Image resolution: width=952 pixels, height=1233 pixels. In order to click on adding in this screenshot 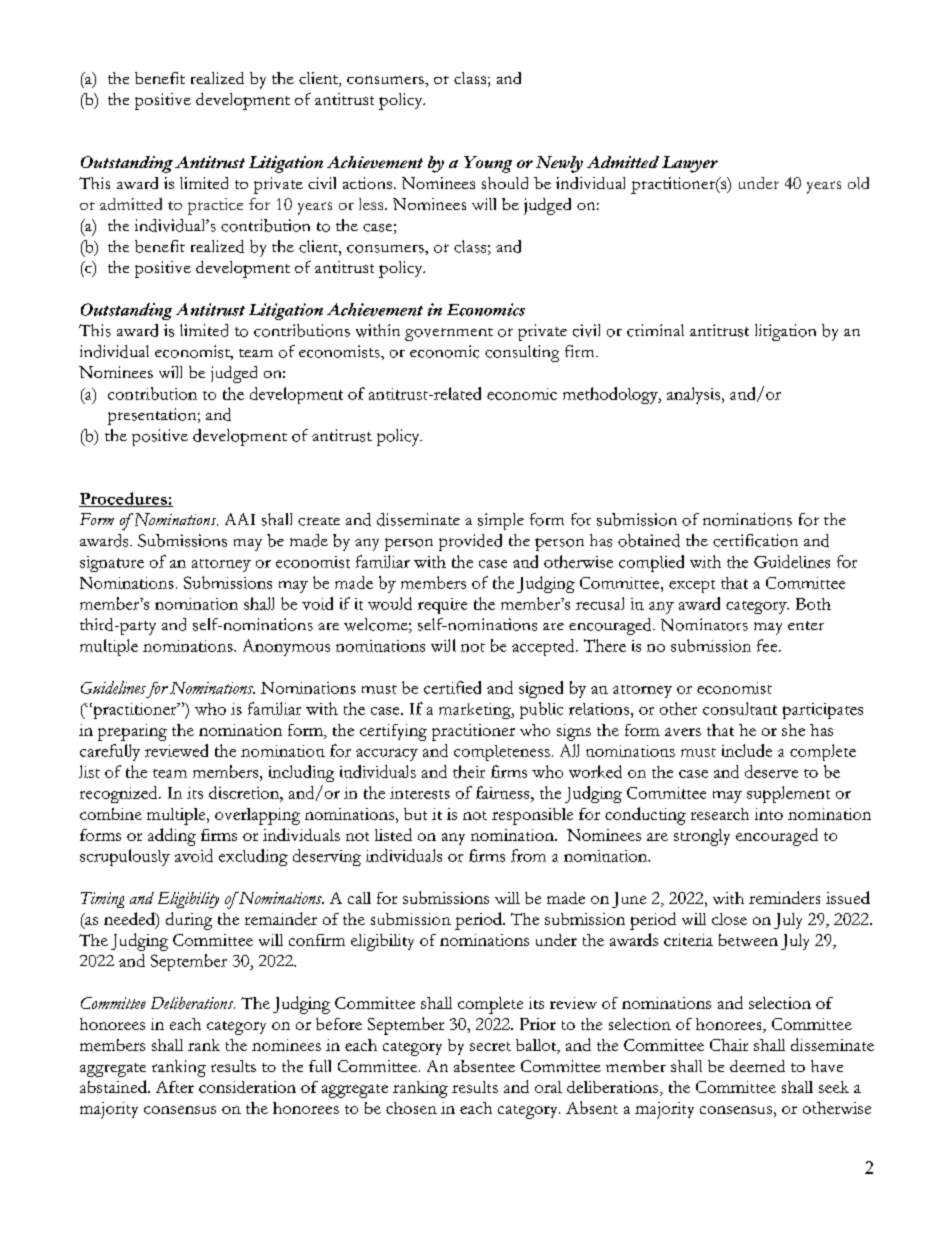, I will do `click(172, 837)`.
